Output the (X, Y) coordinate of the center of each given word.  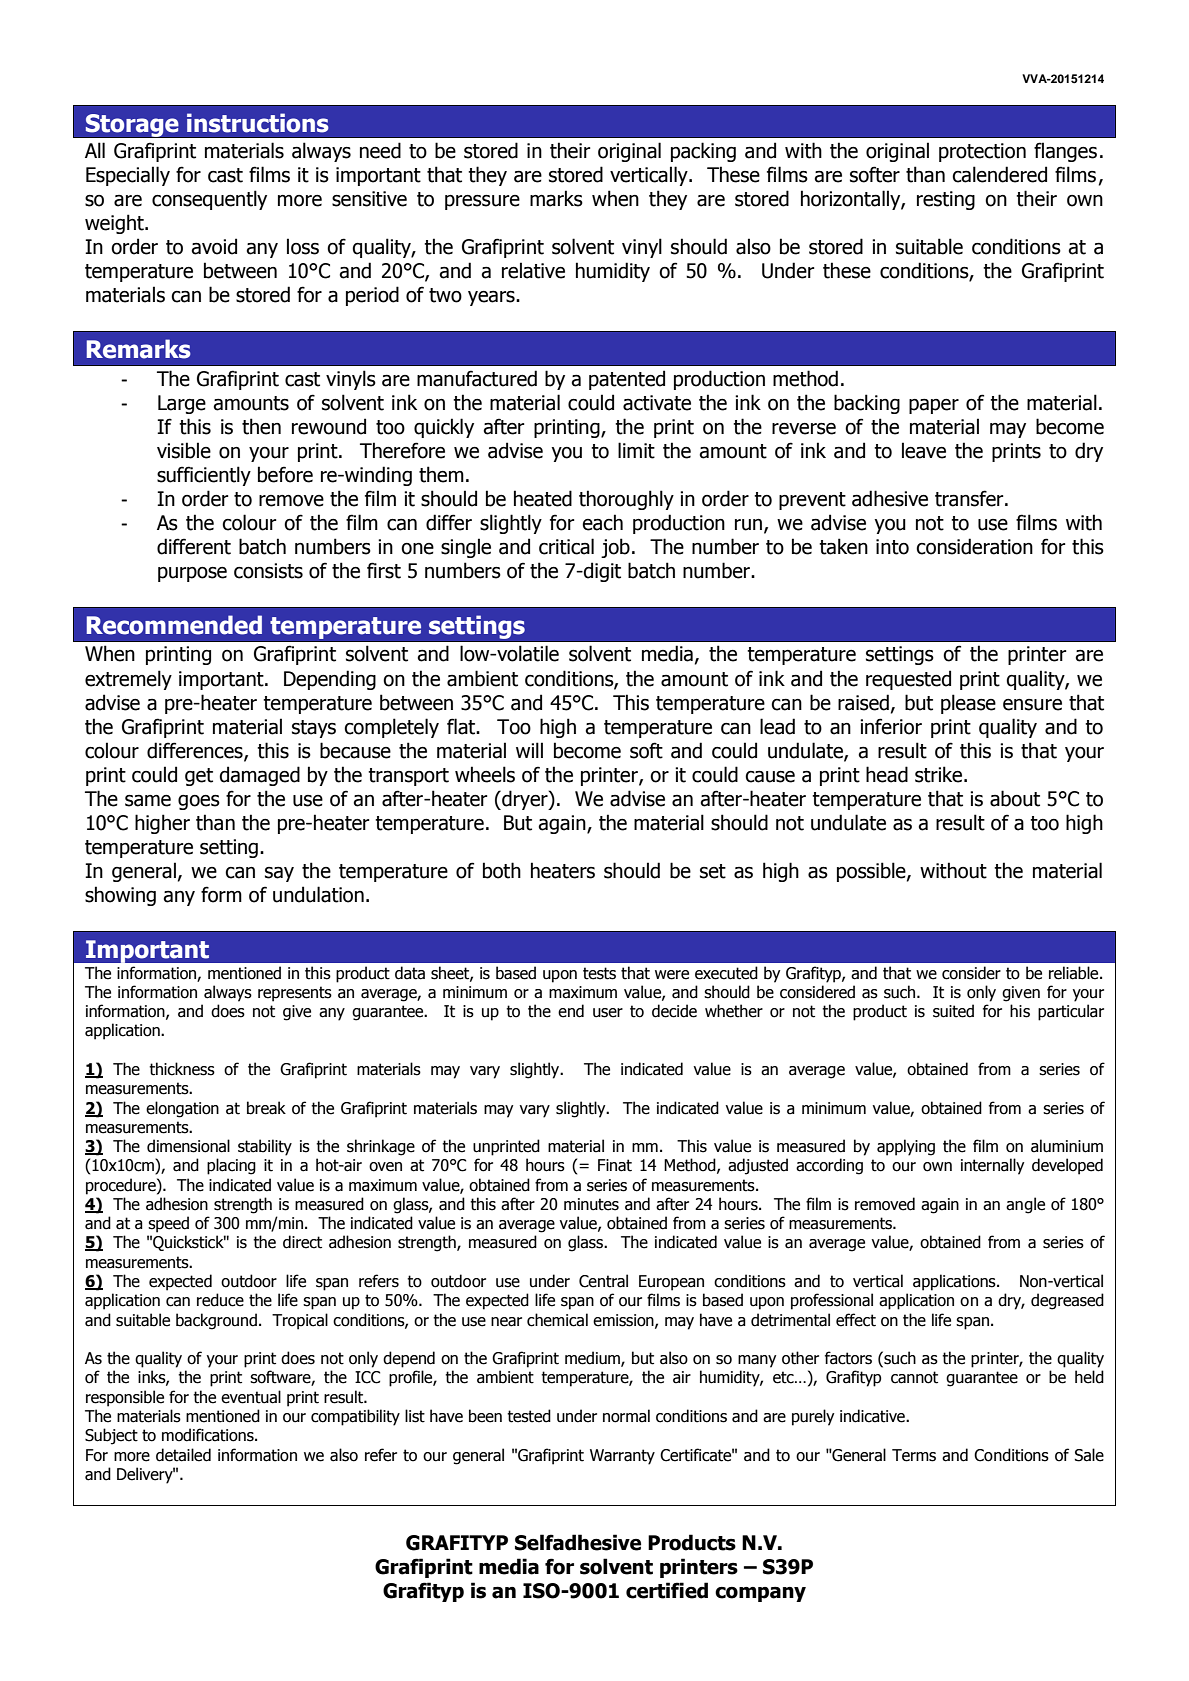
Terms (914, 1455)
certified (667, 1590)
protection (982, 152)
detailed (183, 1455)
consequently (209, 200)
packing (703, 152)
